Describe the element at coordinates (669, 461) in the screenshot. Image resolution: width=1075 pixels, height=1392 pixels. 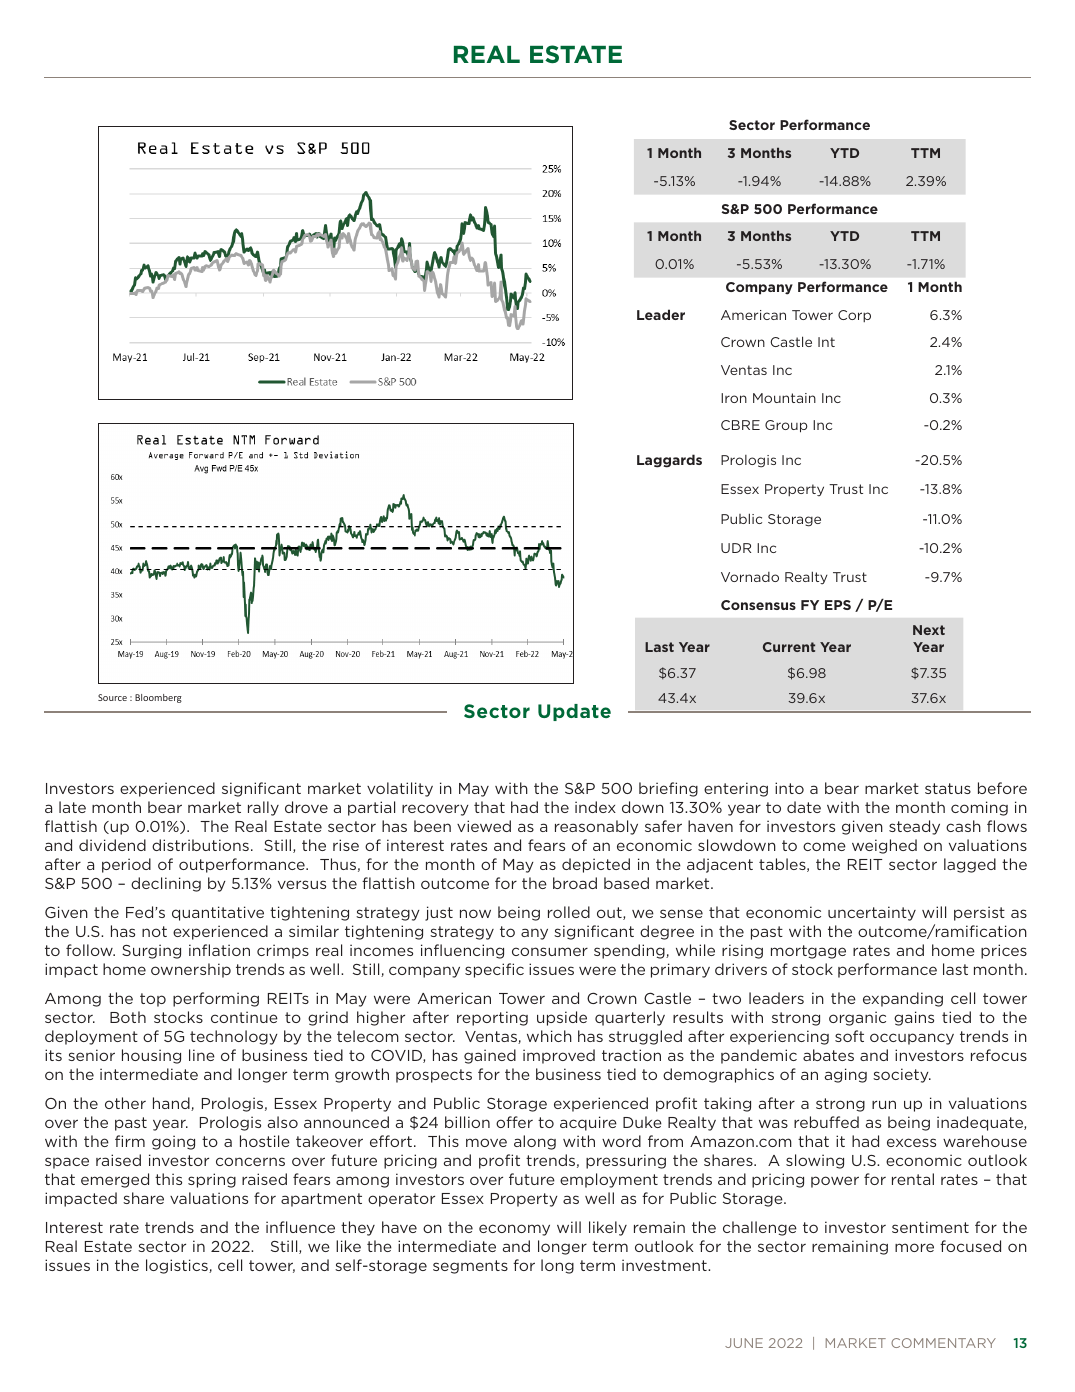
I see `Laggards` at that location.
